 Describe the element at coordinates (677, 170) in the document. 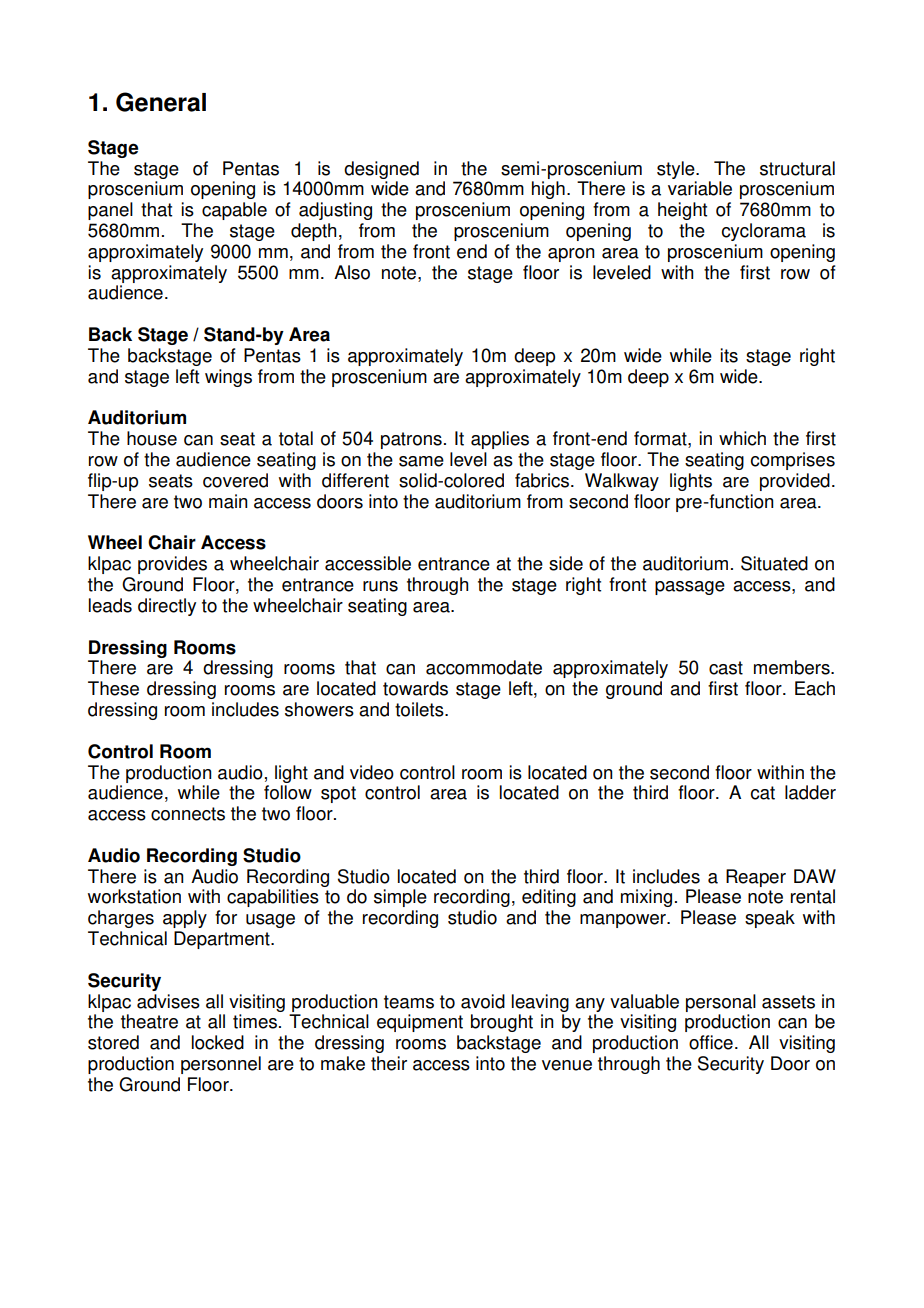

I see `style` at that location.
